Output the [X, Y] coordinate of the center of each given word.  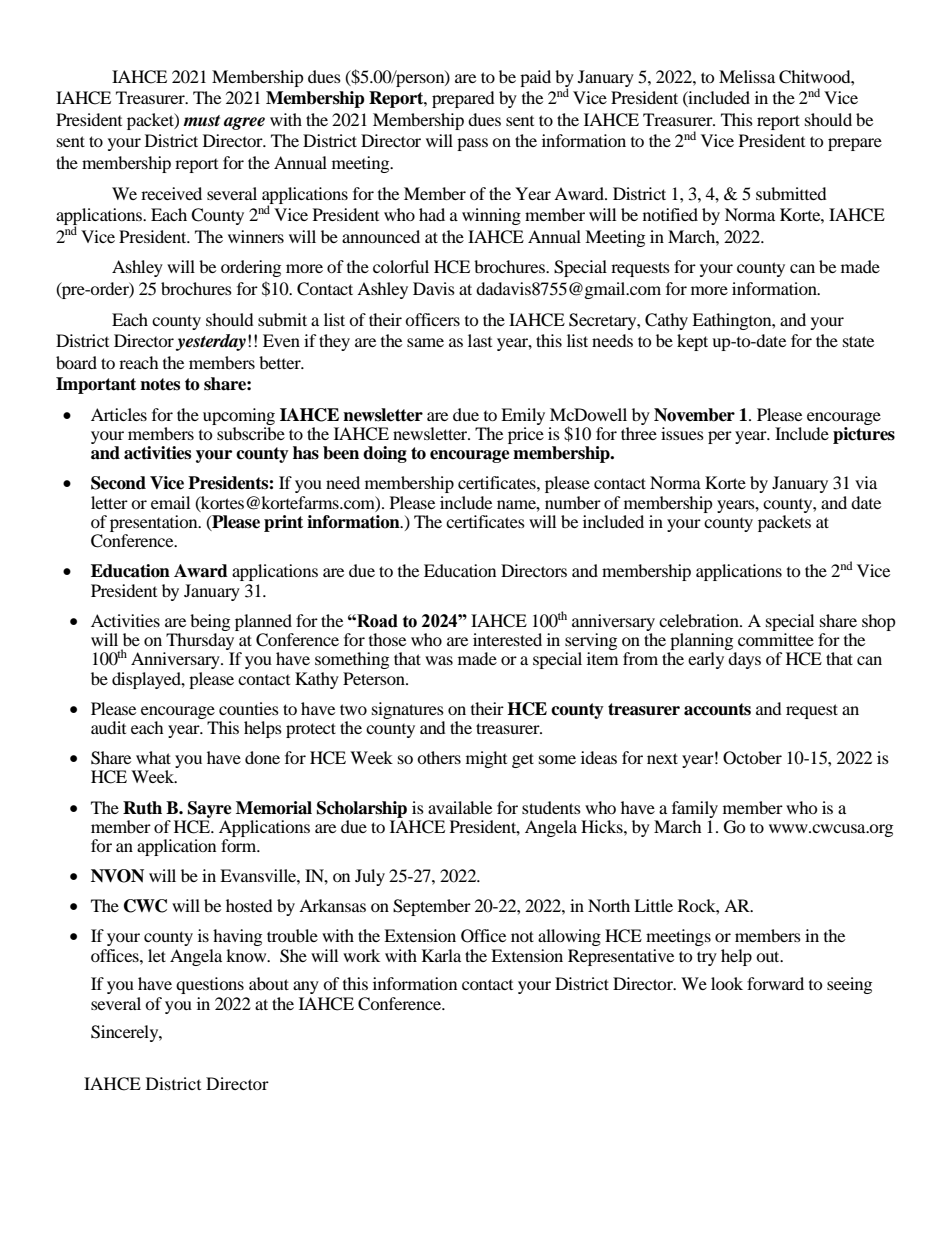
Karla [441, 955]
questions [210, 985]
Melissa [747, 76]
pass [472, 144]
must [201, 121]
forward [775, 983]
